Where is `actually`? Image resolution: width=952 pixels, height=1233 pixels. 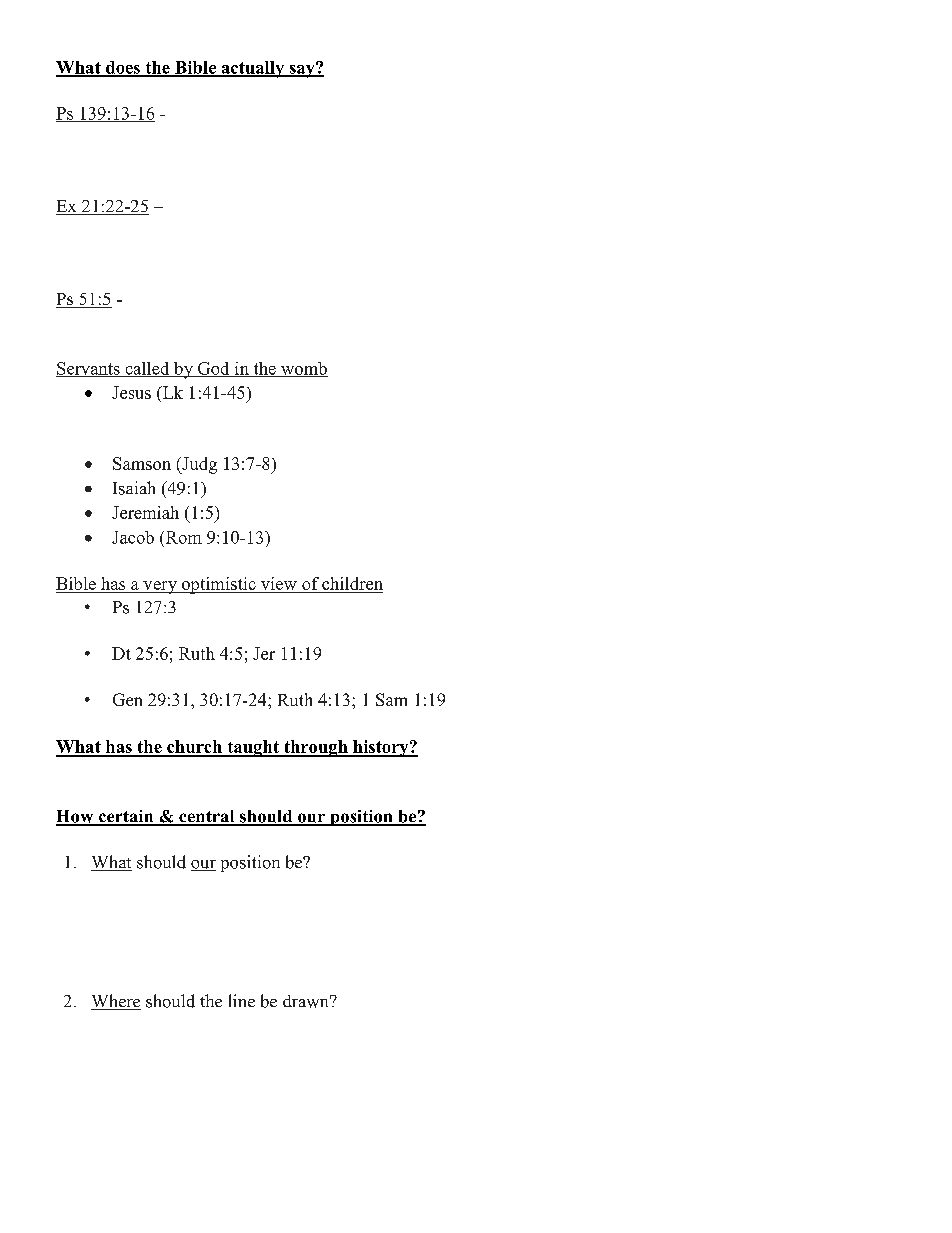
actually is located at coordinates (253, 69).
